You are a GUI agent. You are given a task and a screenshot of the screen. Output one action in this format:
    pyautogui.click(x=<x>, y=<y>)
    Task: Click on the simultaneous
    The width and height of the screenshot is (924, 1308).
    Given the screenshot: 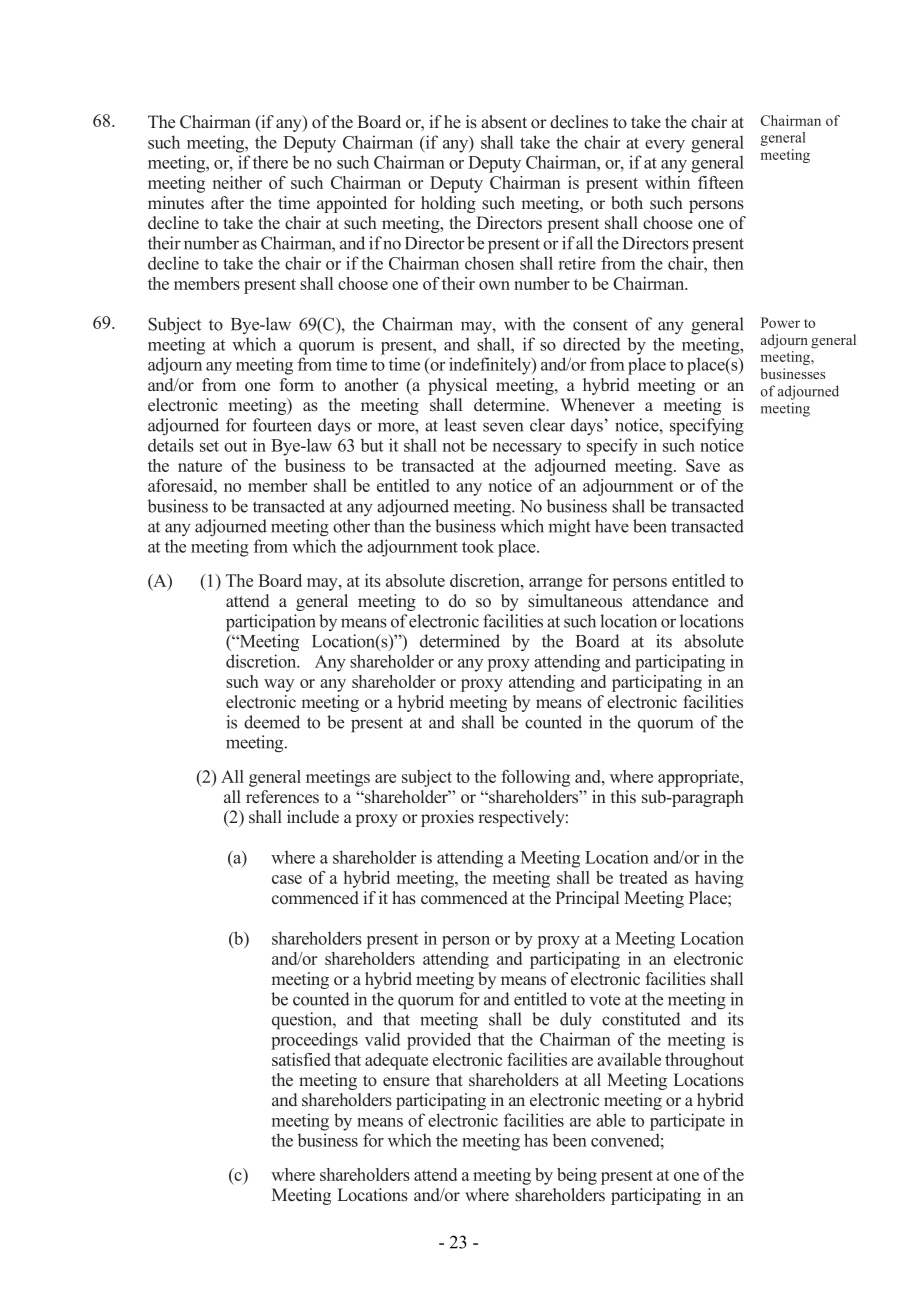 What is the action you would take?
    pyautogui.click(x=575, y=601)
